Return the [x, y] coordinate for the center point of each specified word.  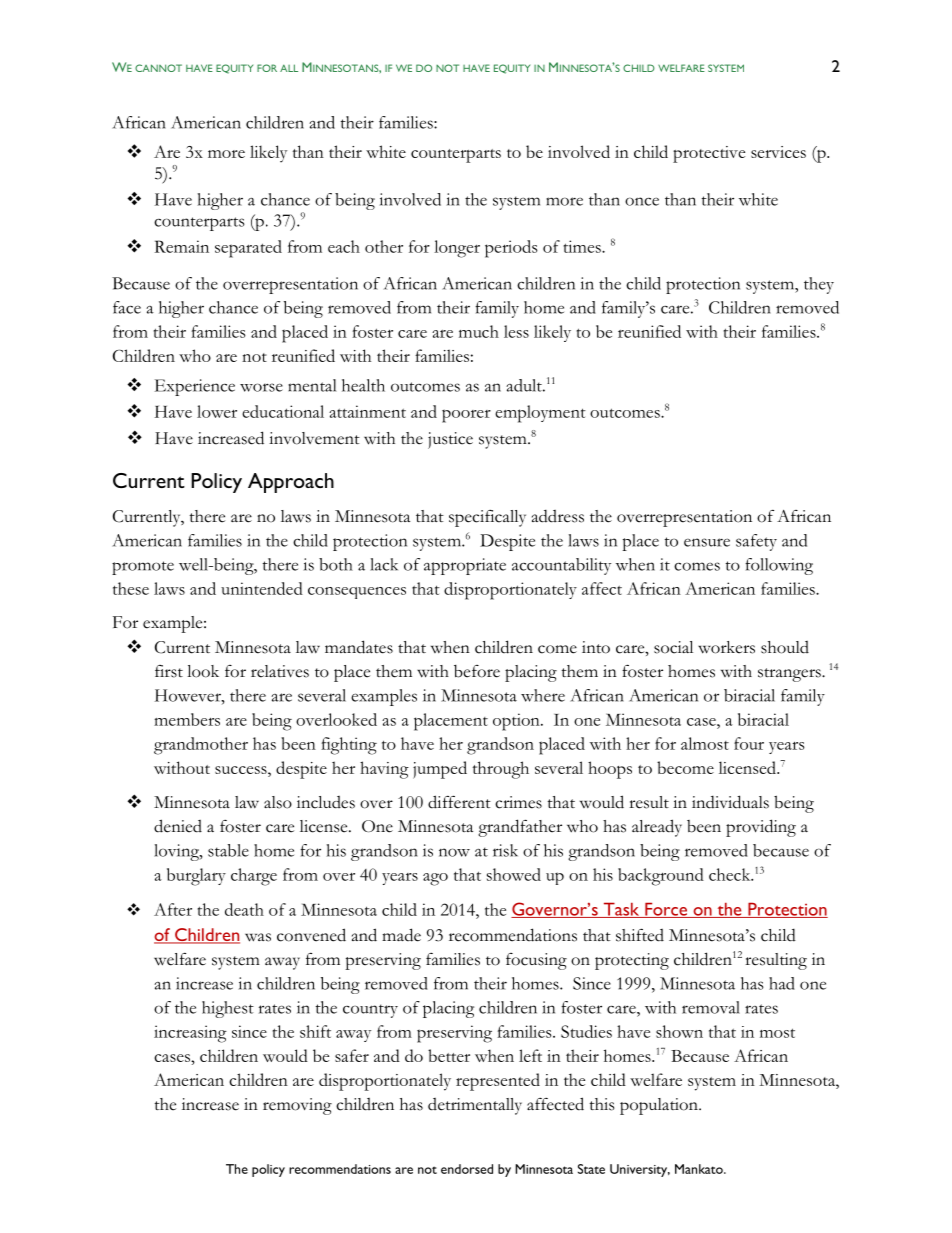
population [660, 1106]
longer [457, 249]
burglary [196, 877]
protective [709, 154]
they [819, 285]
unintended [262, 588]
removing [297, 1106]
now [454, 852]
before [477, 671]
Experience [195, 387]
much [479, 331]
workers [726, 647]
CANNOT [158, 68]
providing [761, 828]
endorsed [467, 1169]
